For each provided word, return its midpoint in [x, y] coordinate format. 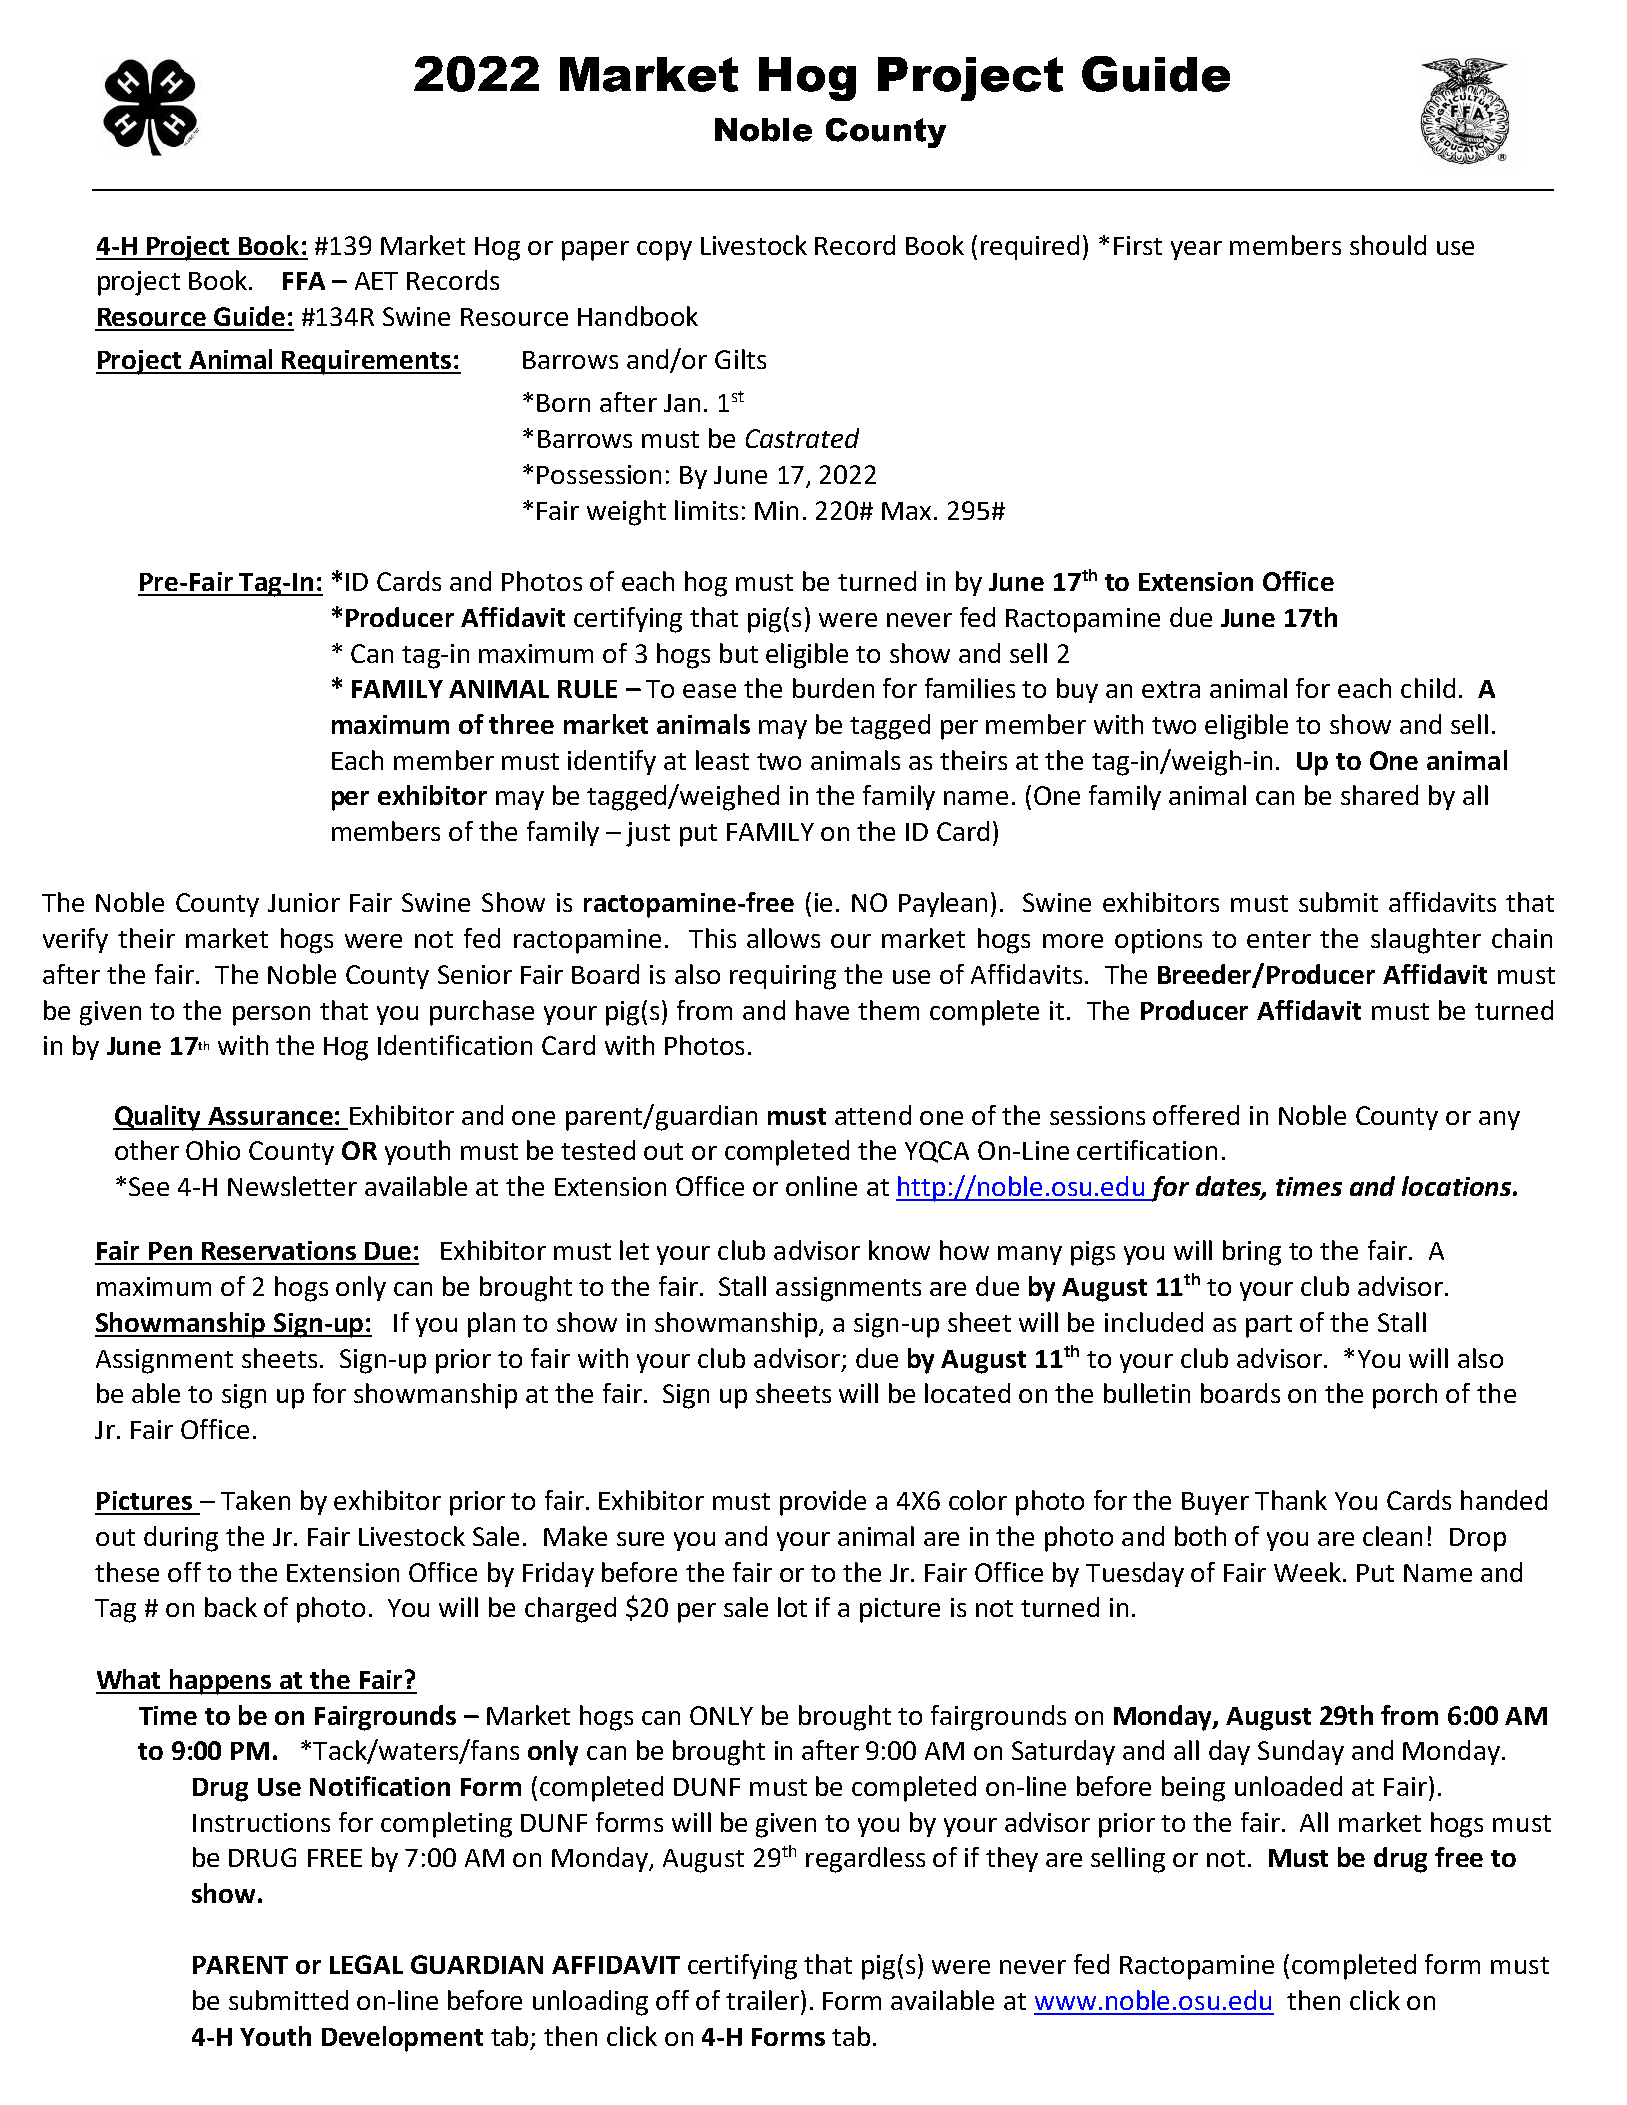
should [1388, 245]
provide [823, 1503]
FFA [304, 281]
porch [1405, 1396]
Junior [304, 902]
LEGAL [366, 1964]
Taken [255, 1500]
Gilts [740, 359]
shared [1379, 795]
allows [783, 938]
